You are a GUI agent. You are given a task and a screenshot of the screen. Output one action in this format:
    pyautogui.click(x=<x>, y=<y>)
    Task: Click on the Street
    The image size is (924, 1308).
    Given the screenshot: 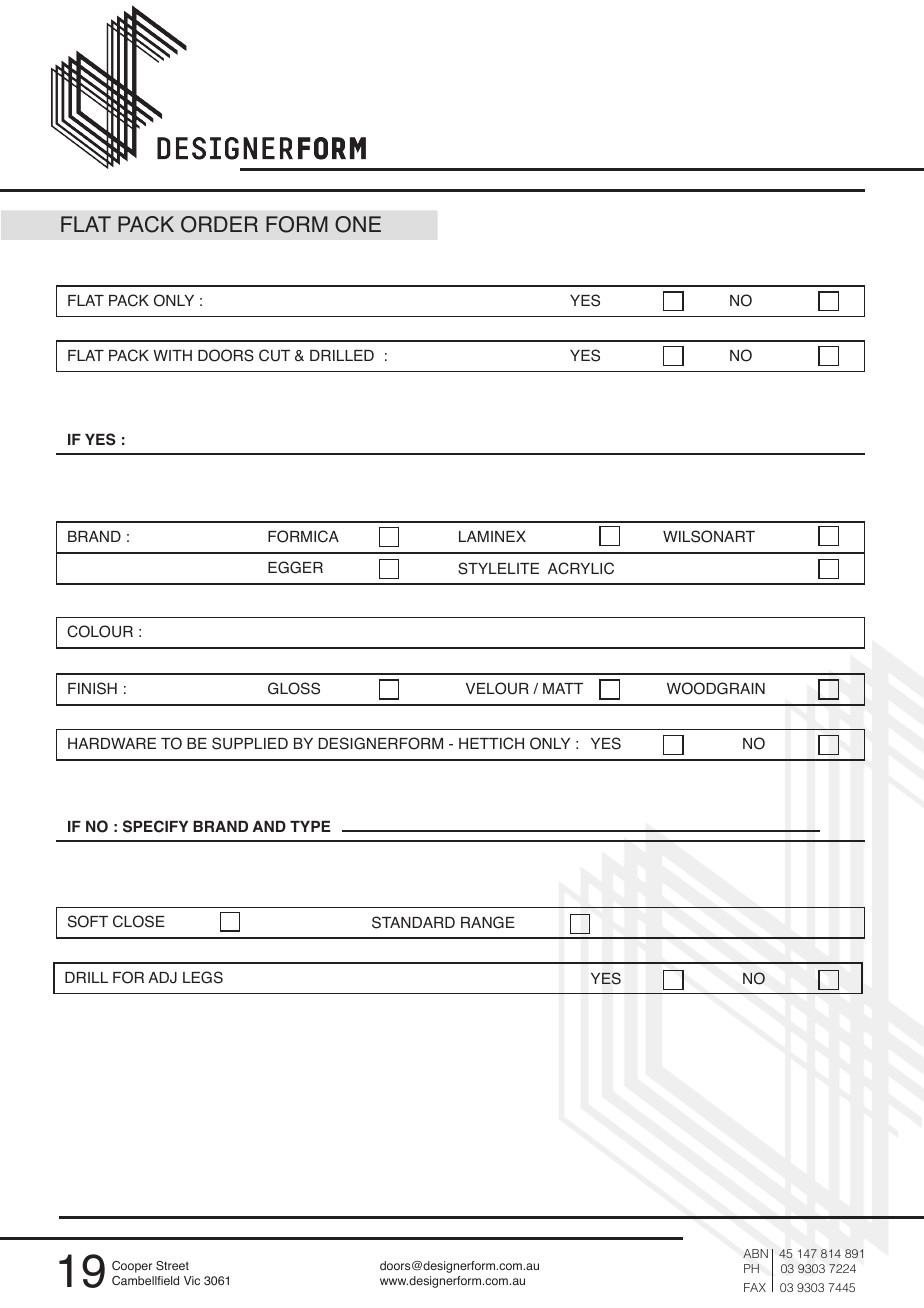 What is the action you would take?
    pyautogui.click(x=172, y=1265)
